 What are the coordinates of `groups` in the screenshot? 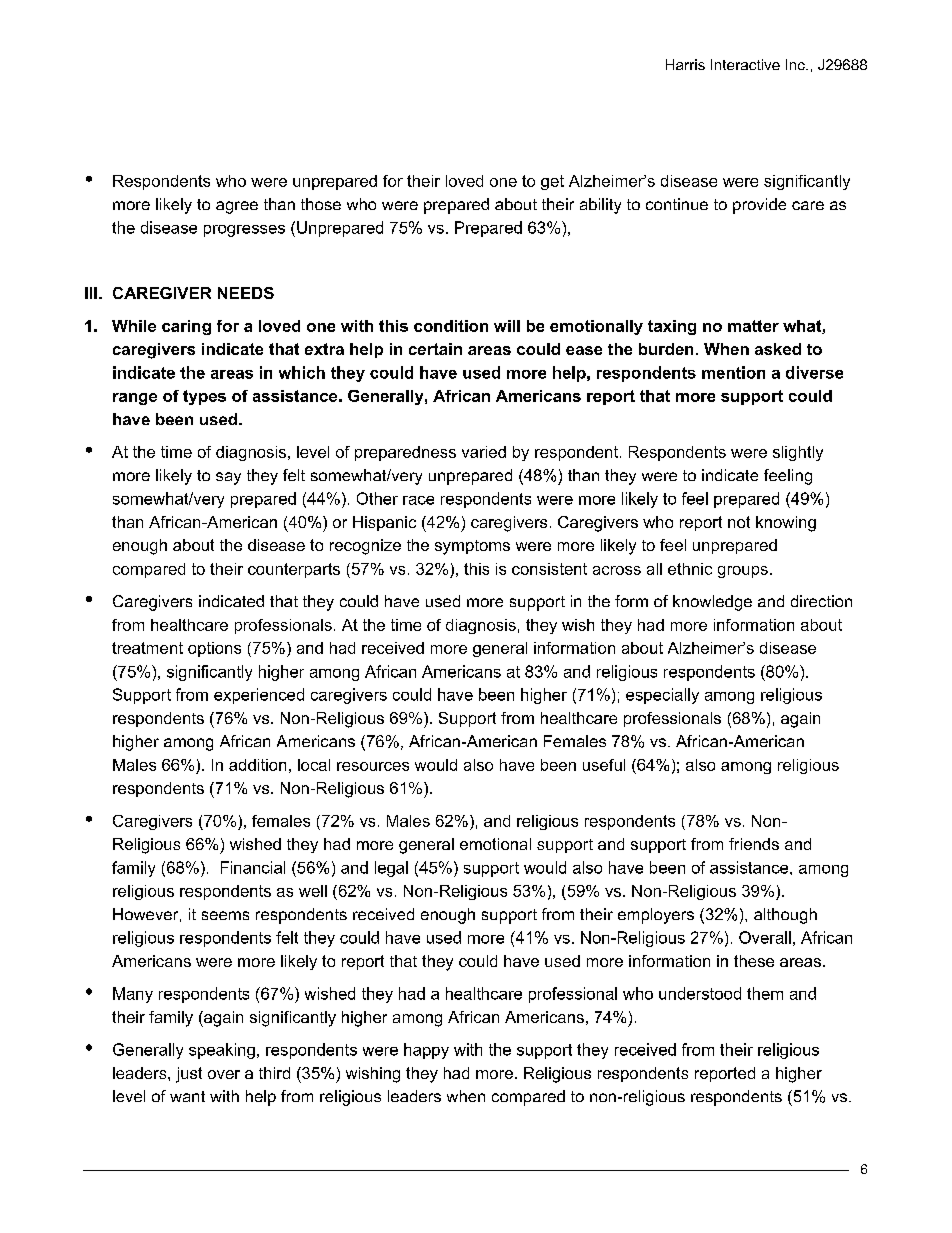 It's located at (743, 572).
